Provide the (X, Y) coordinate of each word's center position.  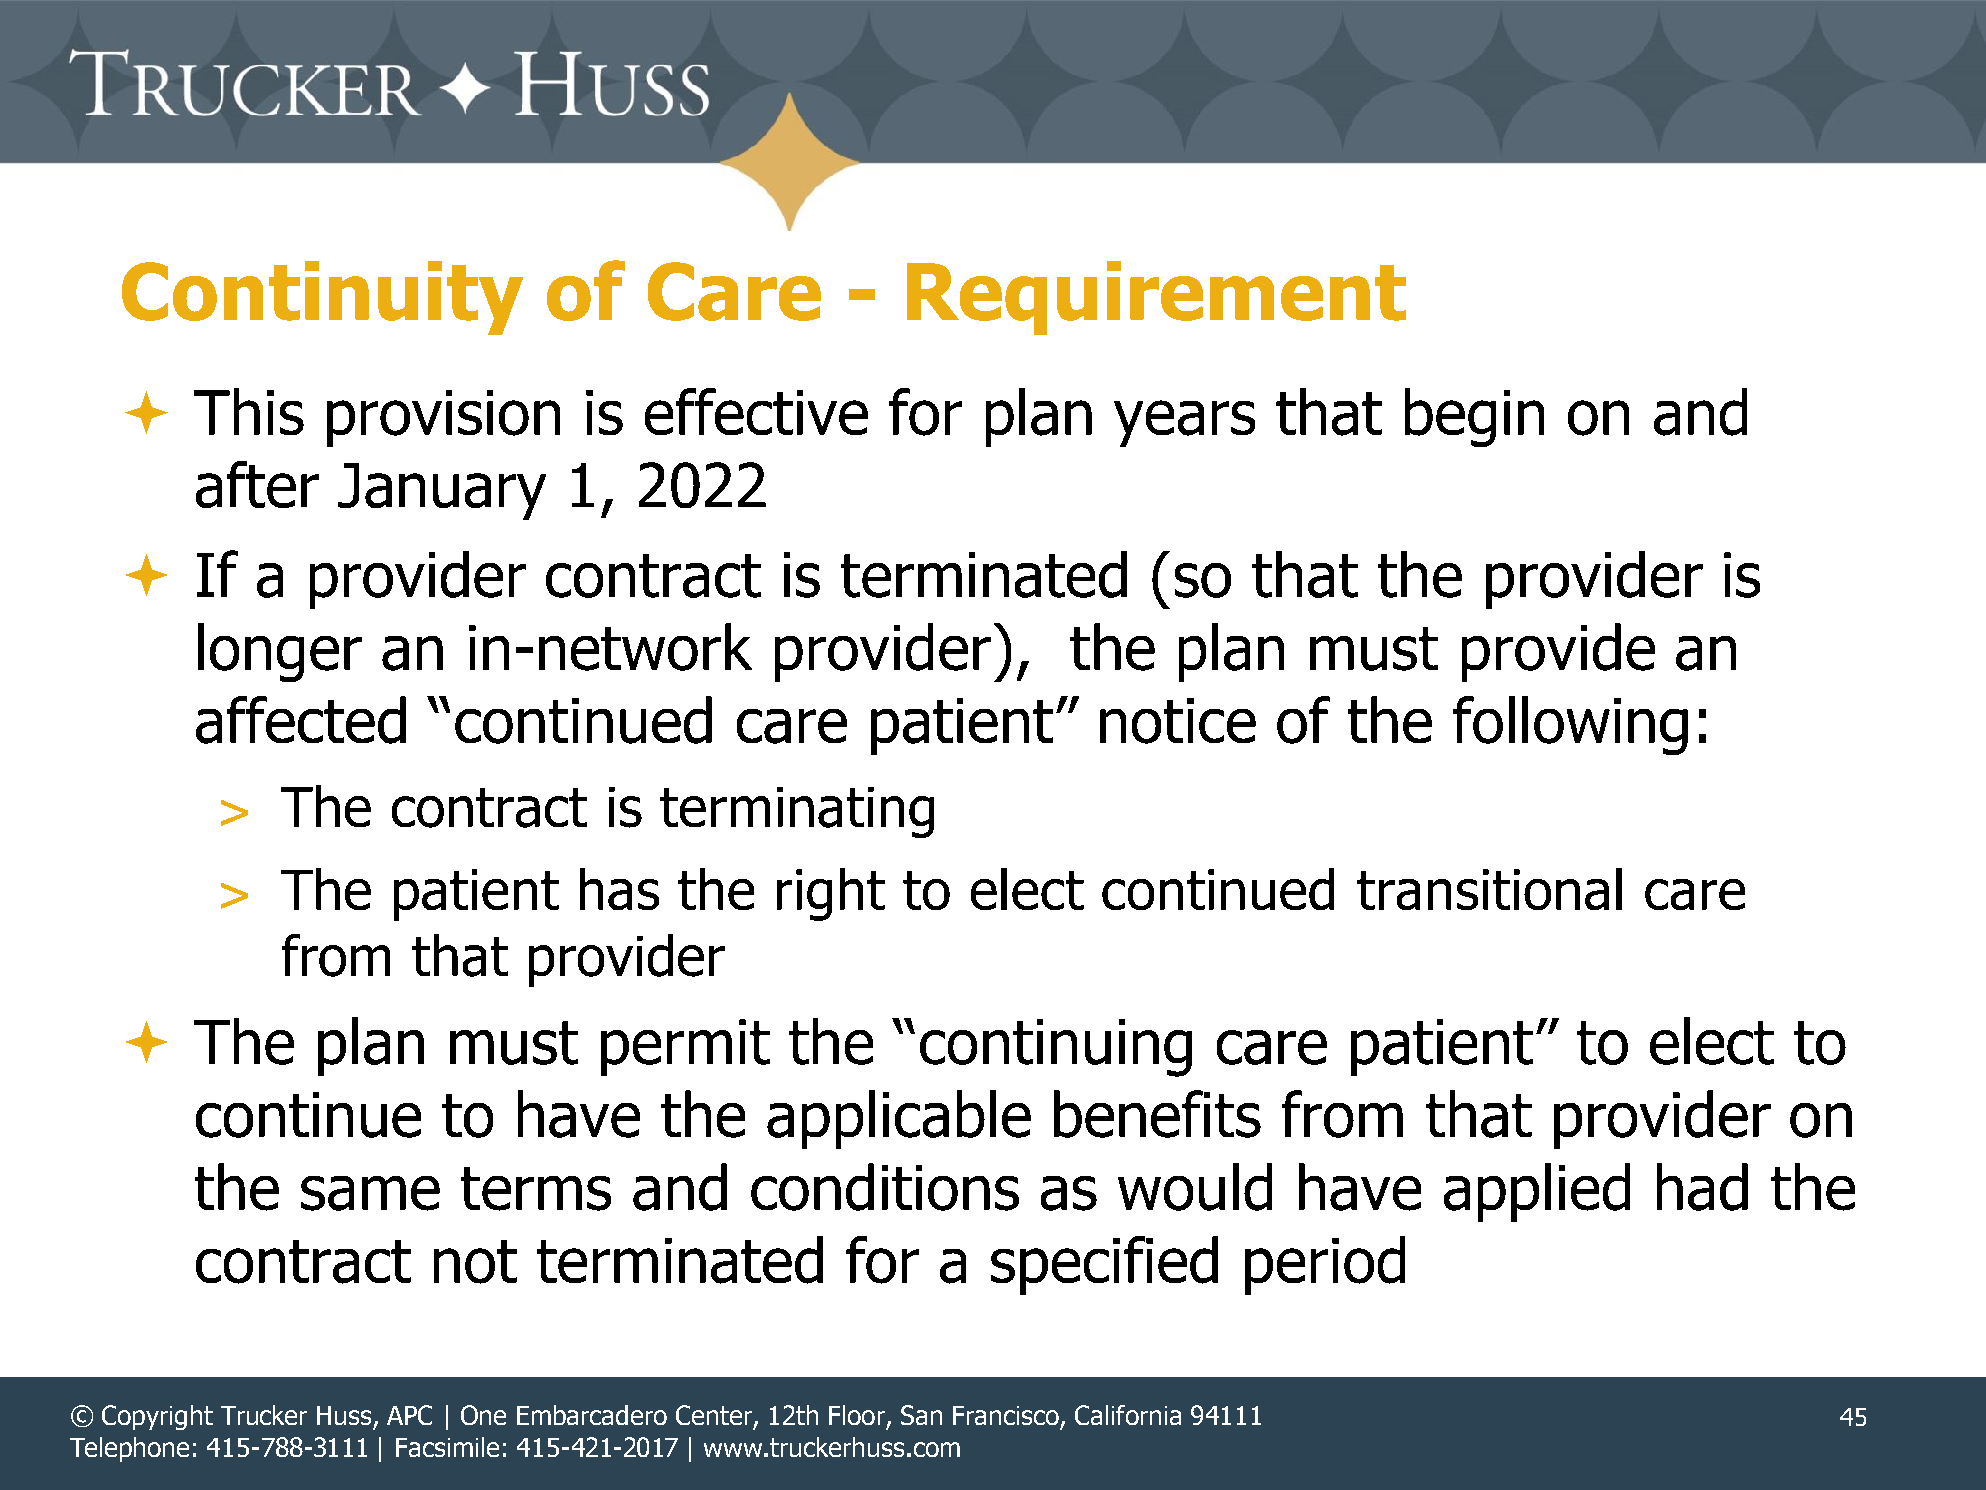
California (1128, 1415)
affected (301, 720)
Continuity (322, 298)
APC (409, 1415)
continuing (1056, 1048)
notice (1178, 721)
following (1570, 725)
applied (1537, 1192)
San (921, 1415)
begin (1474, 417)
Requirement (1156, 298)
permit (685, 1047)
